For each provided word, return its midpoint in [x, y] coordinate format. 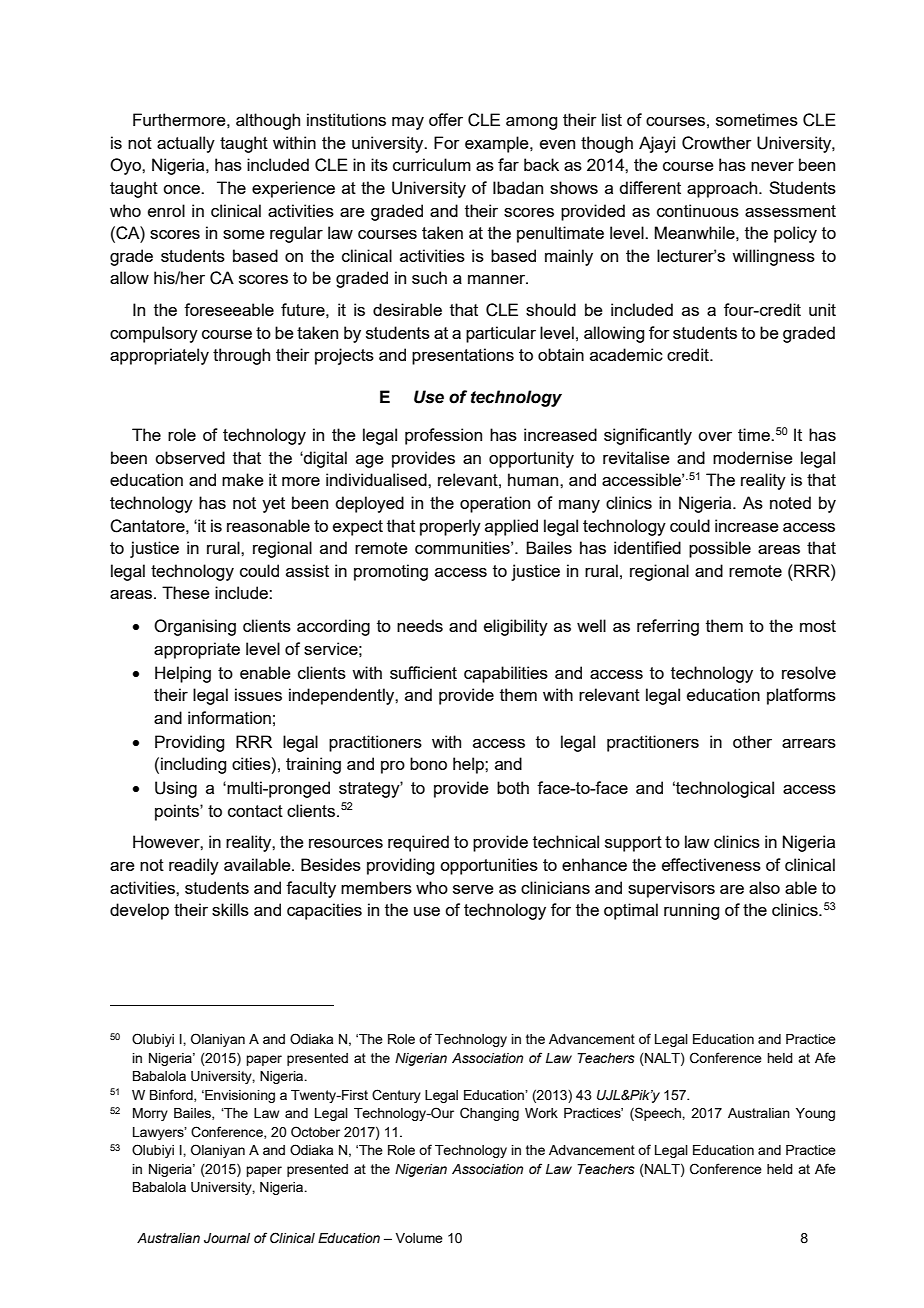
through [241, 356]
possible [720, 549]
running [691, 911]
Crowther [717, 143]
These [186, 592]
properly [450, 527]
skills [230, 909]
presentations [463, 356]
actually [186, 144]
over [715, 436]
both [513, 787]
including [193, 765]
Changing [489, 1114]
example [498, 144]
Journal [227, 1238]
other [752, 741]
